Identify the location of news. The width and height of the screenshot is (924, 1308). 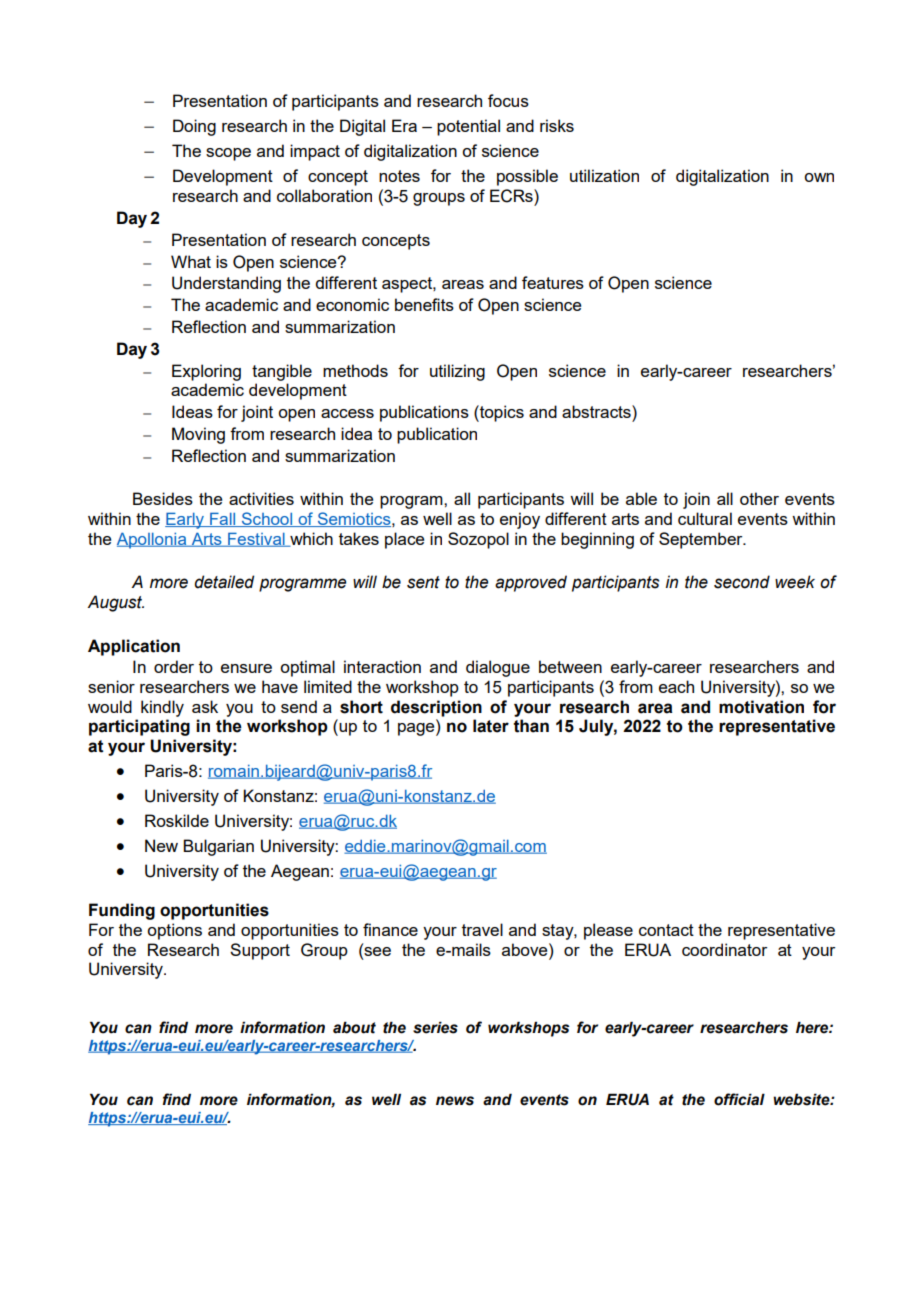
(455, 1101).
